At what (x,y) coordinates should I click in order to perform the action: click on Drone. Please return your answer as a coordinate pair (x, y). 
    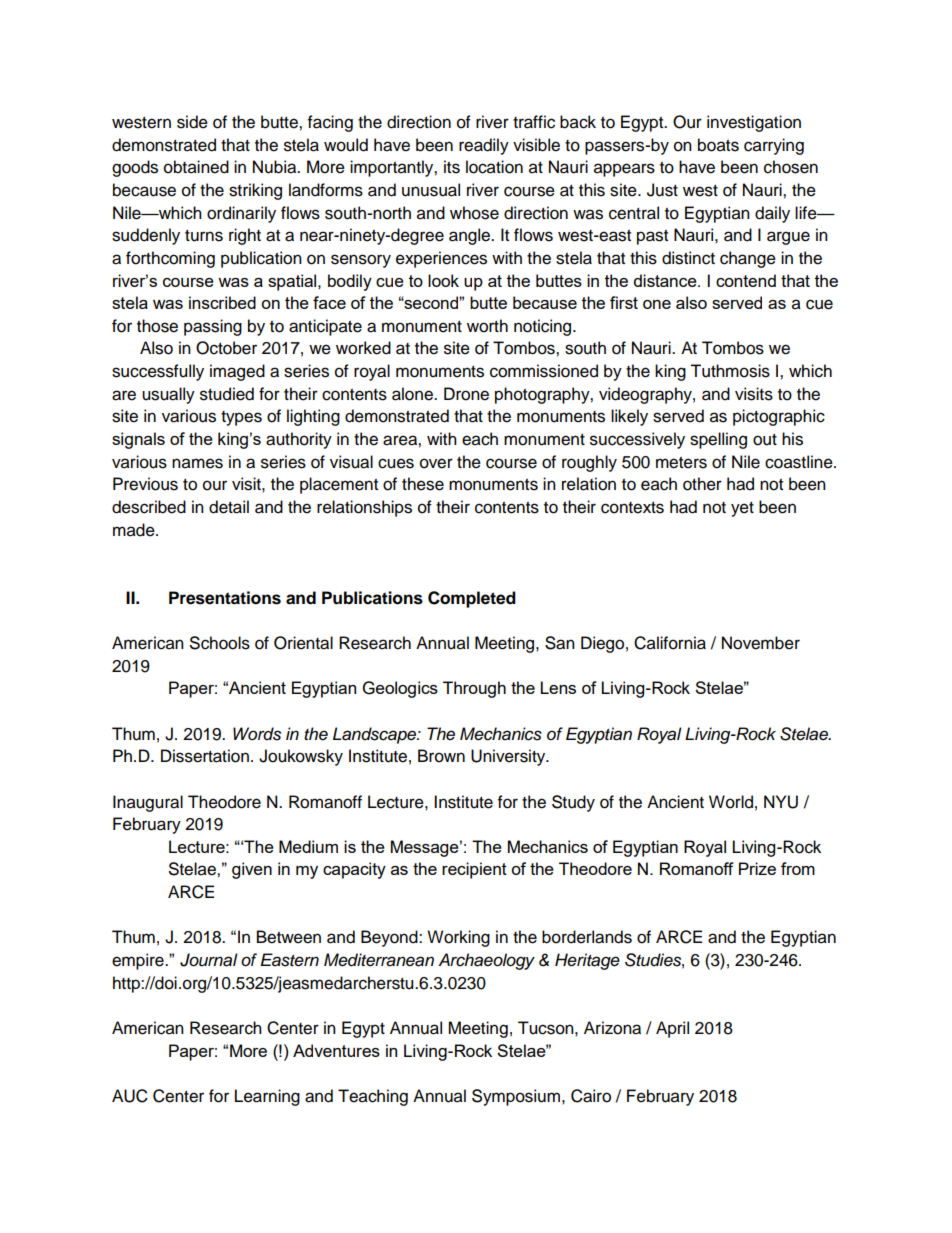
    Looking at the image, I should click on (466, 394).
